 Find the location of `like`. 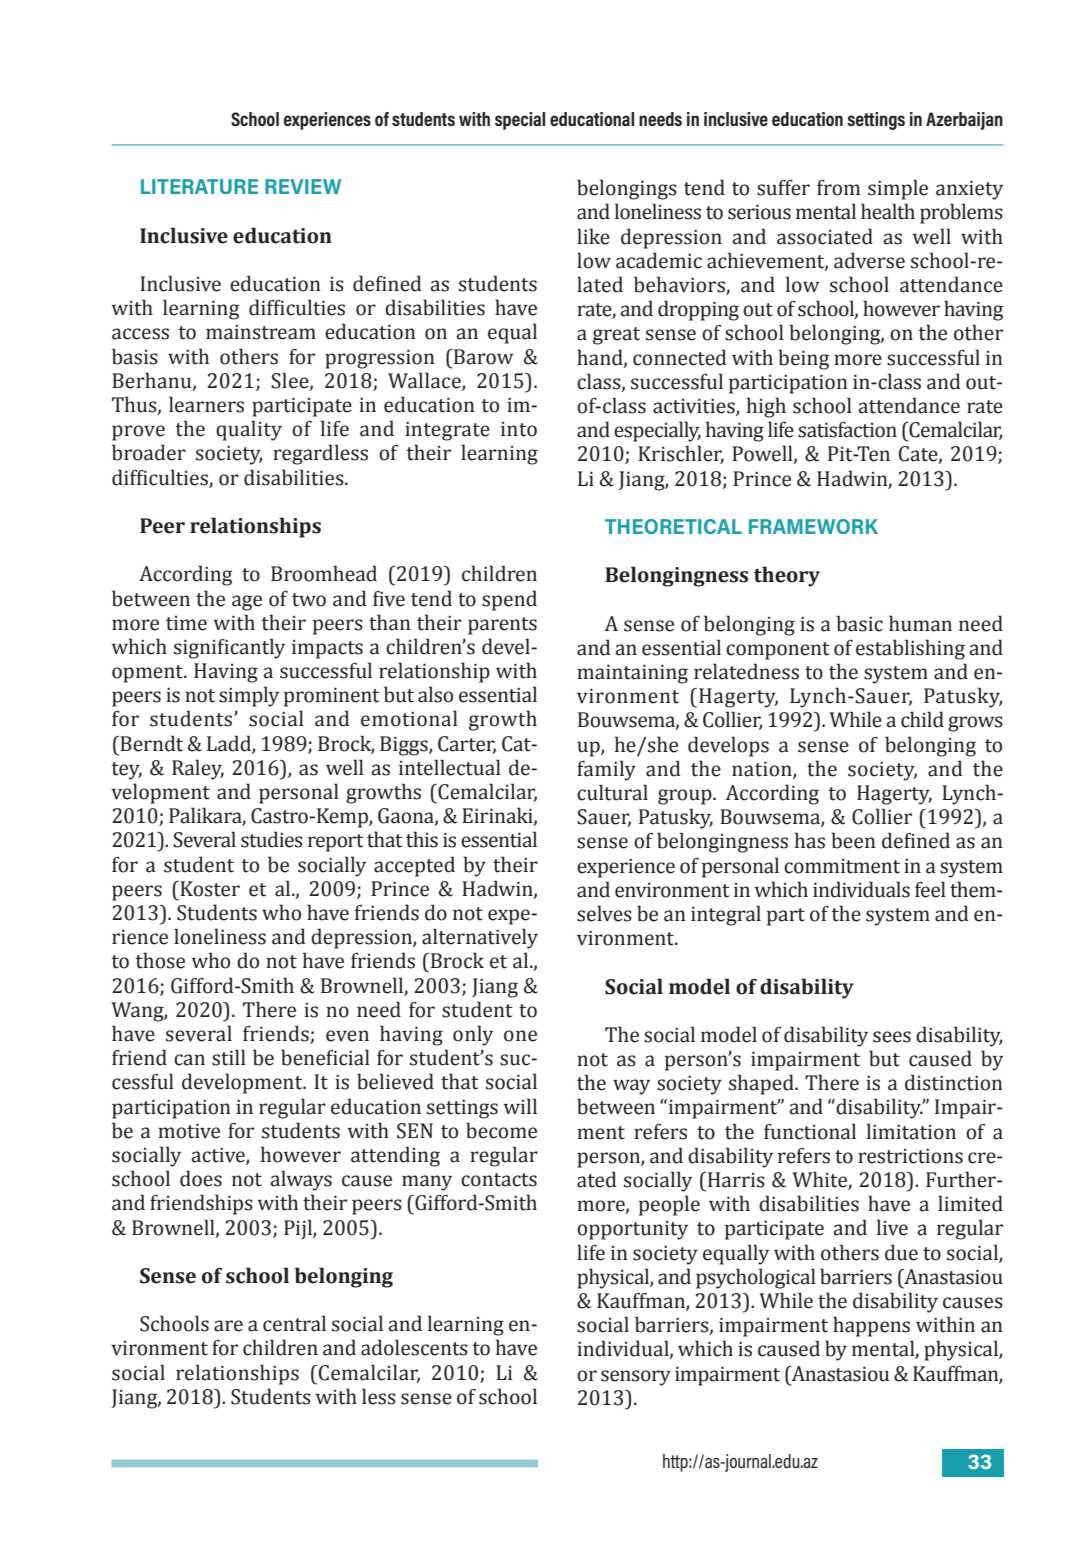

like is located at coordinates (593, 236).
